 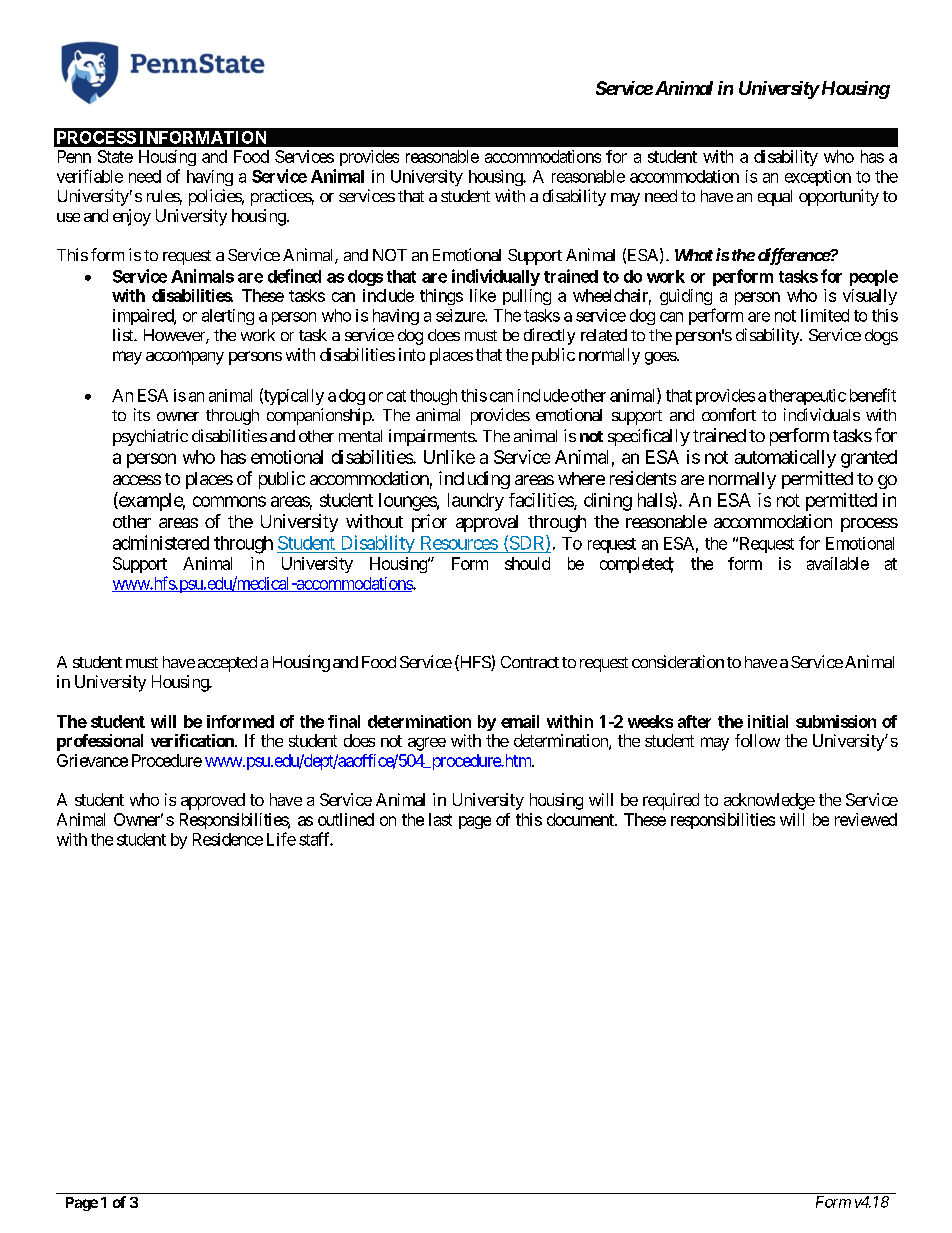 What do you see at coordinates (433, 397) in the screenshot?
I see `though` at bounding box center [433, 397].
